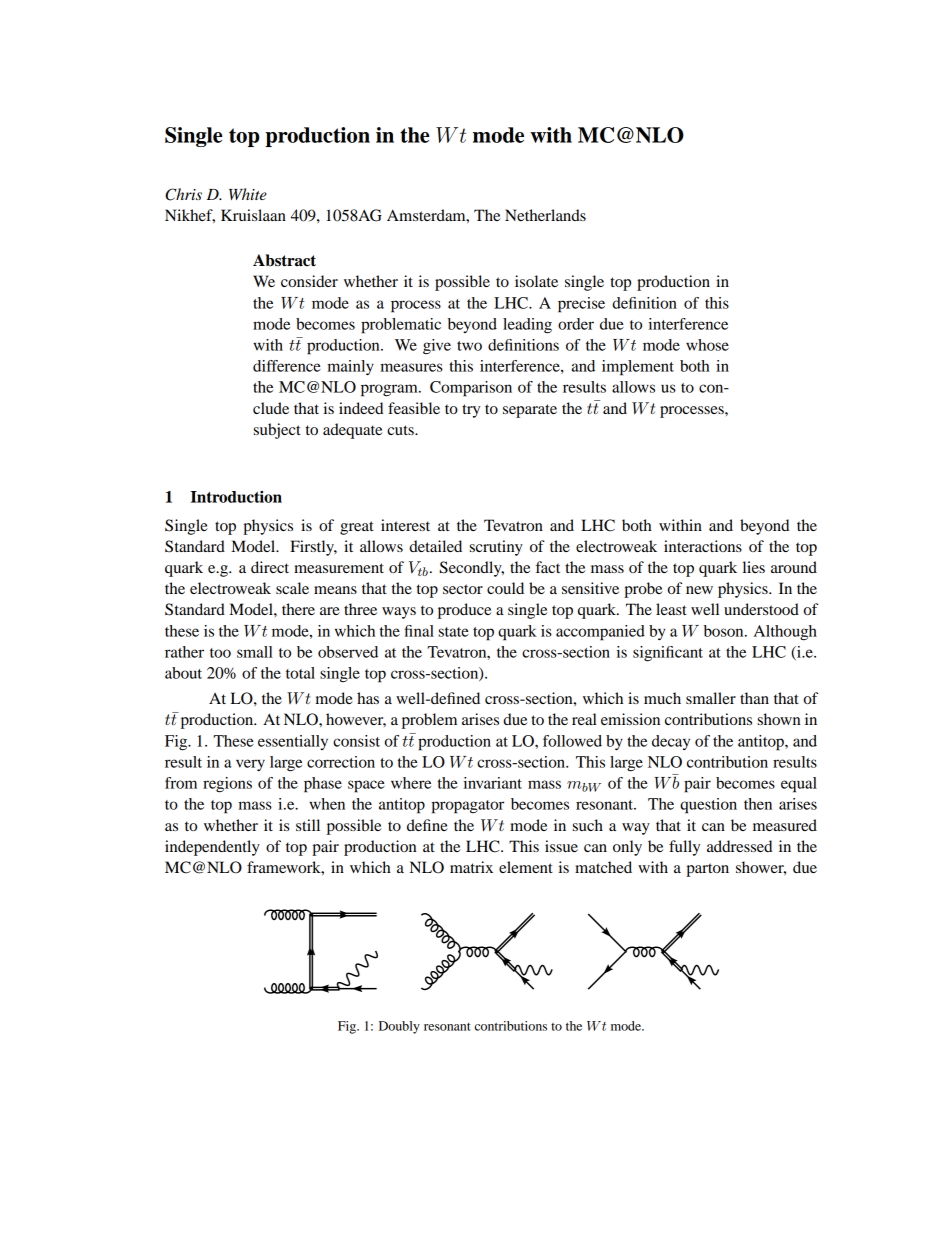  Describe the element at coordinates (464, 611) in the screenshot. I see `produce` at that location.
